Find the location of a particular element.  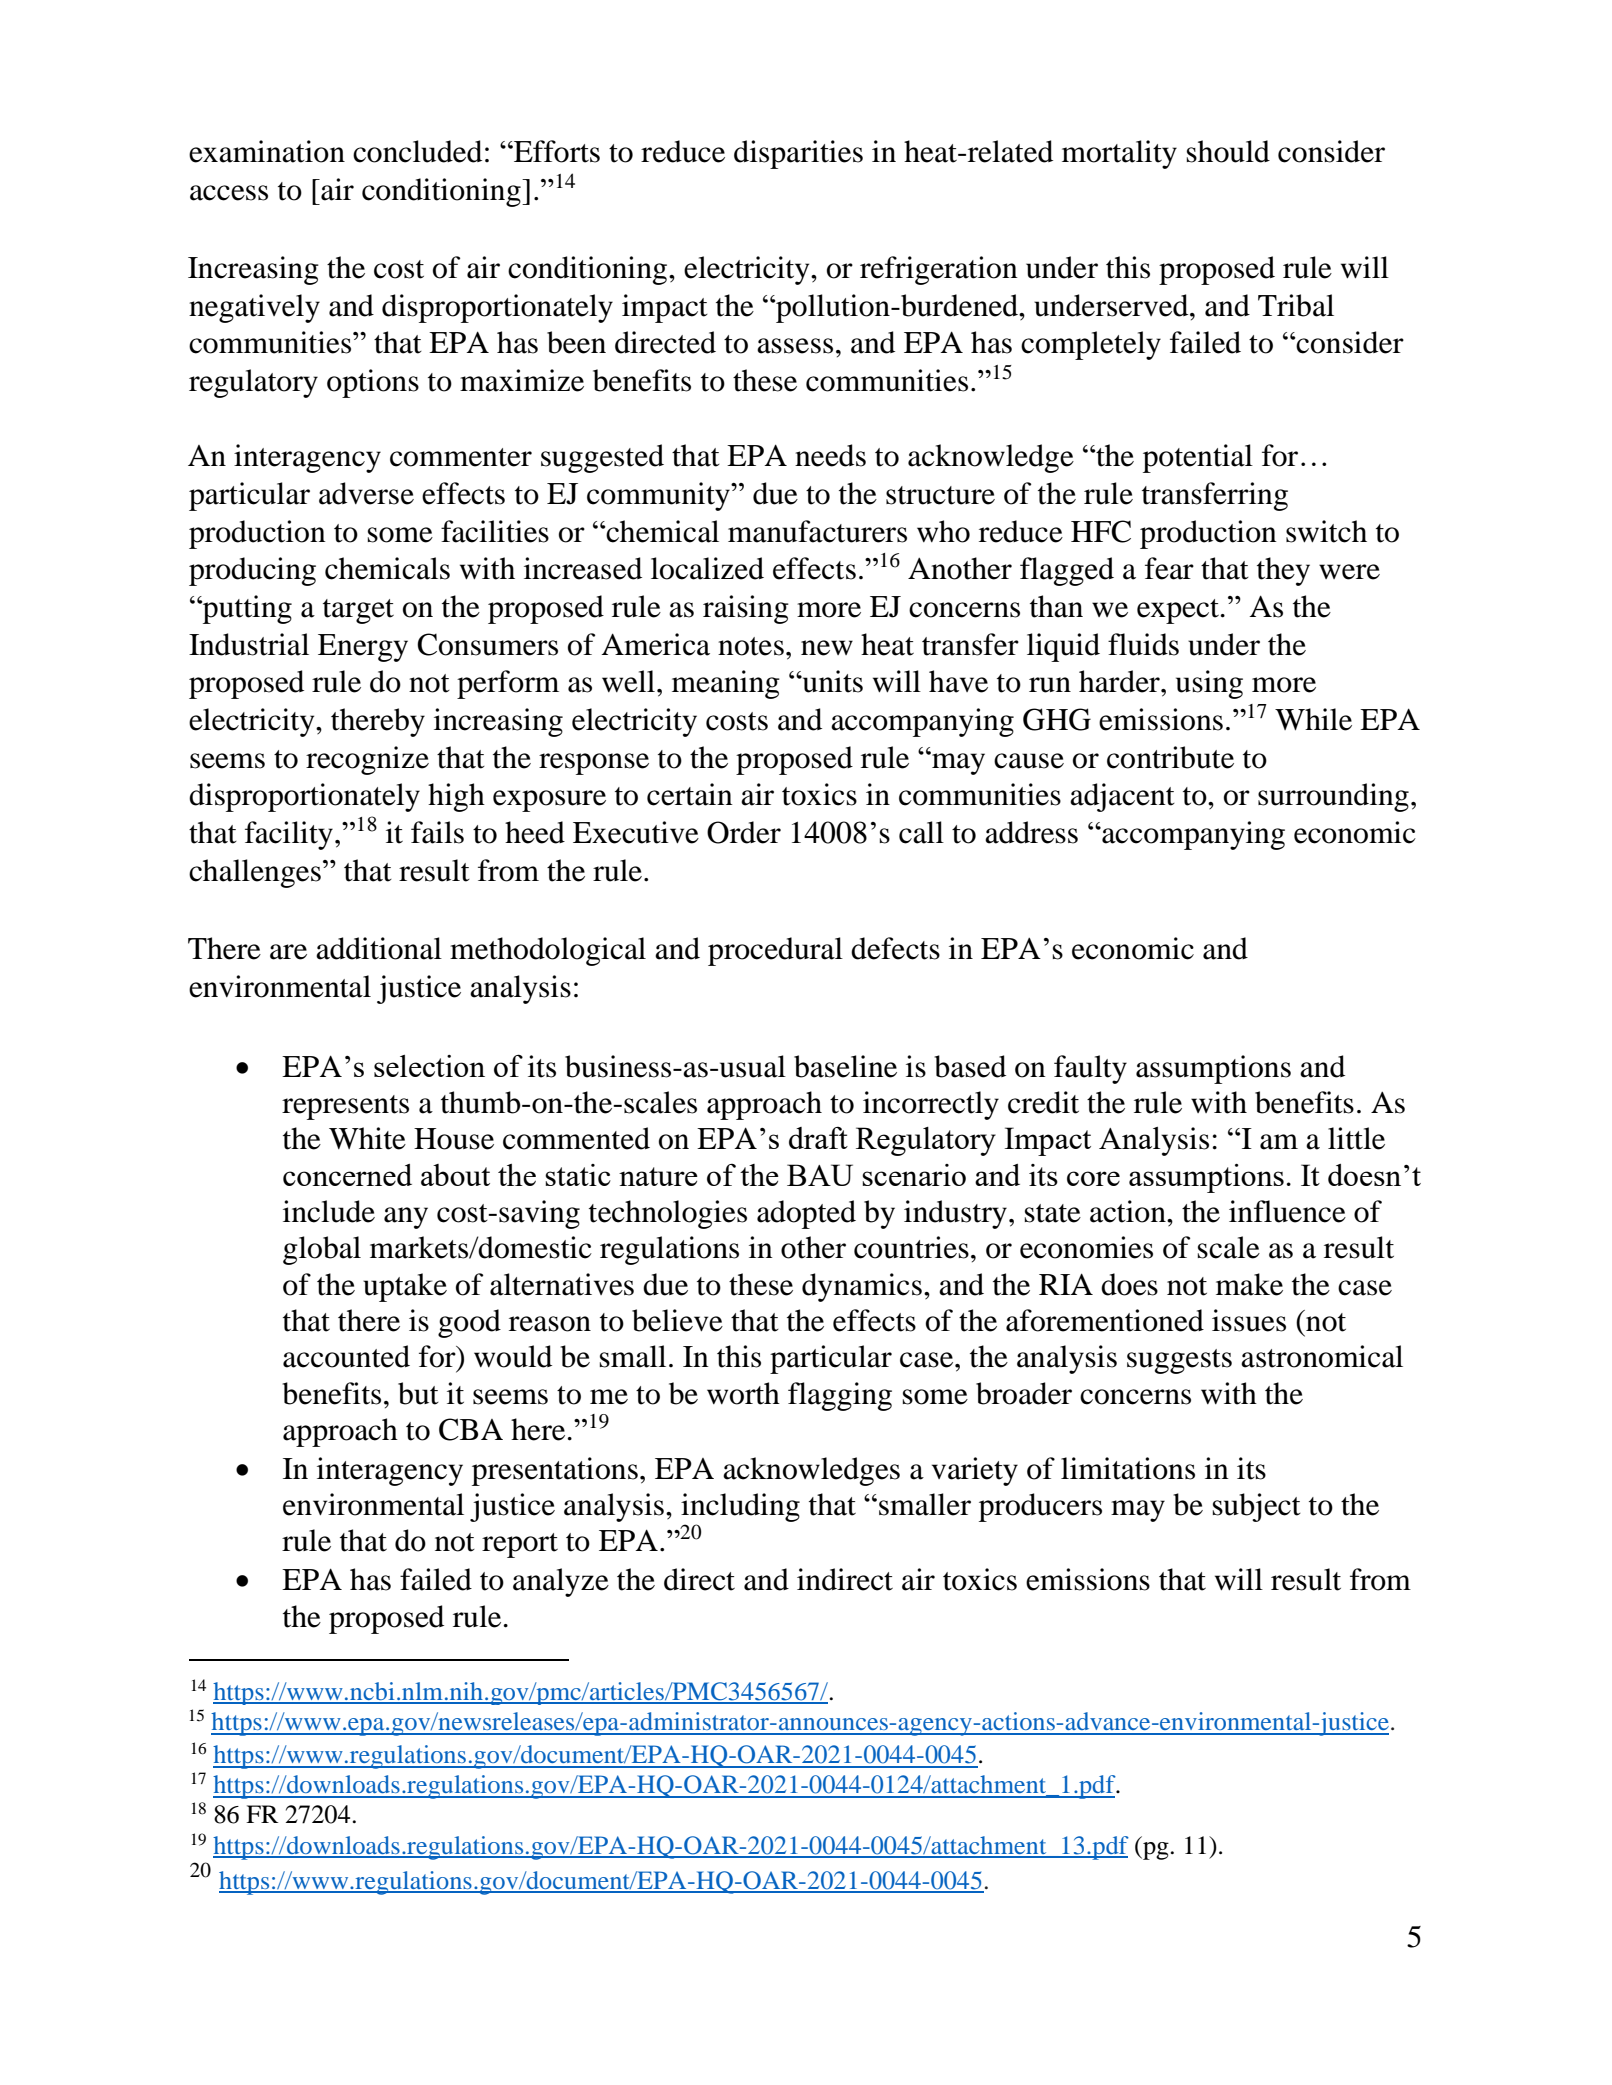

concluded is located at coordinates (417, 151).
